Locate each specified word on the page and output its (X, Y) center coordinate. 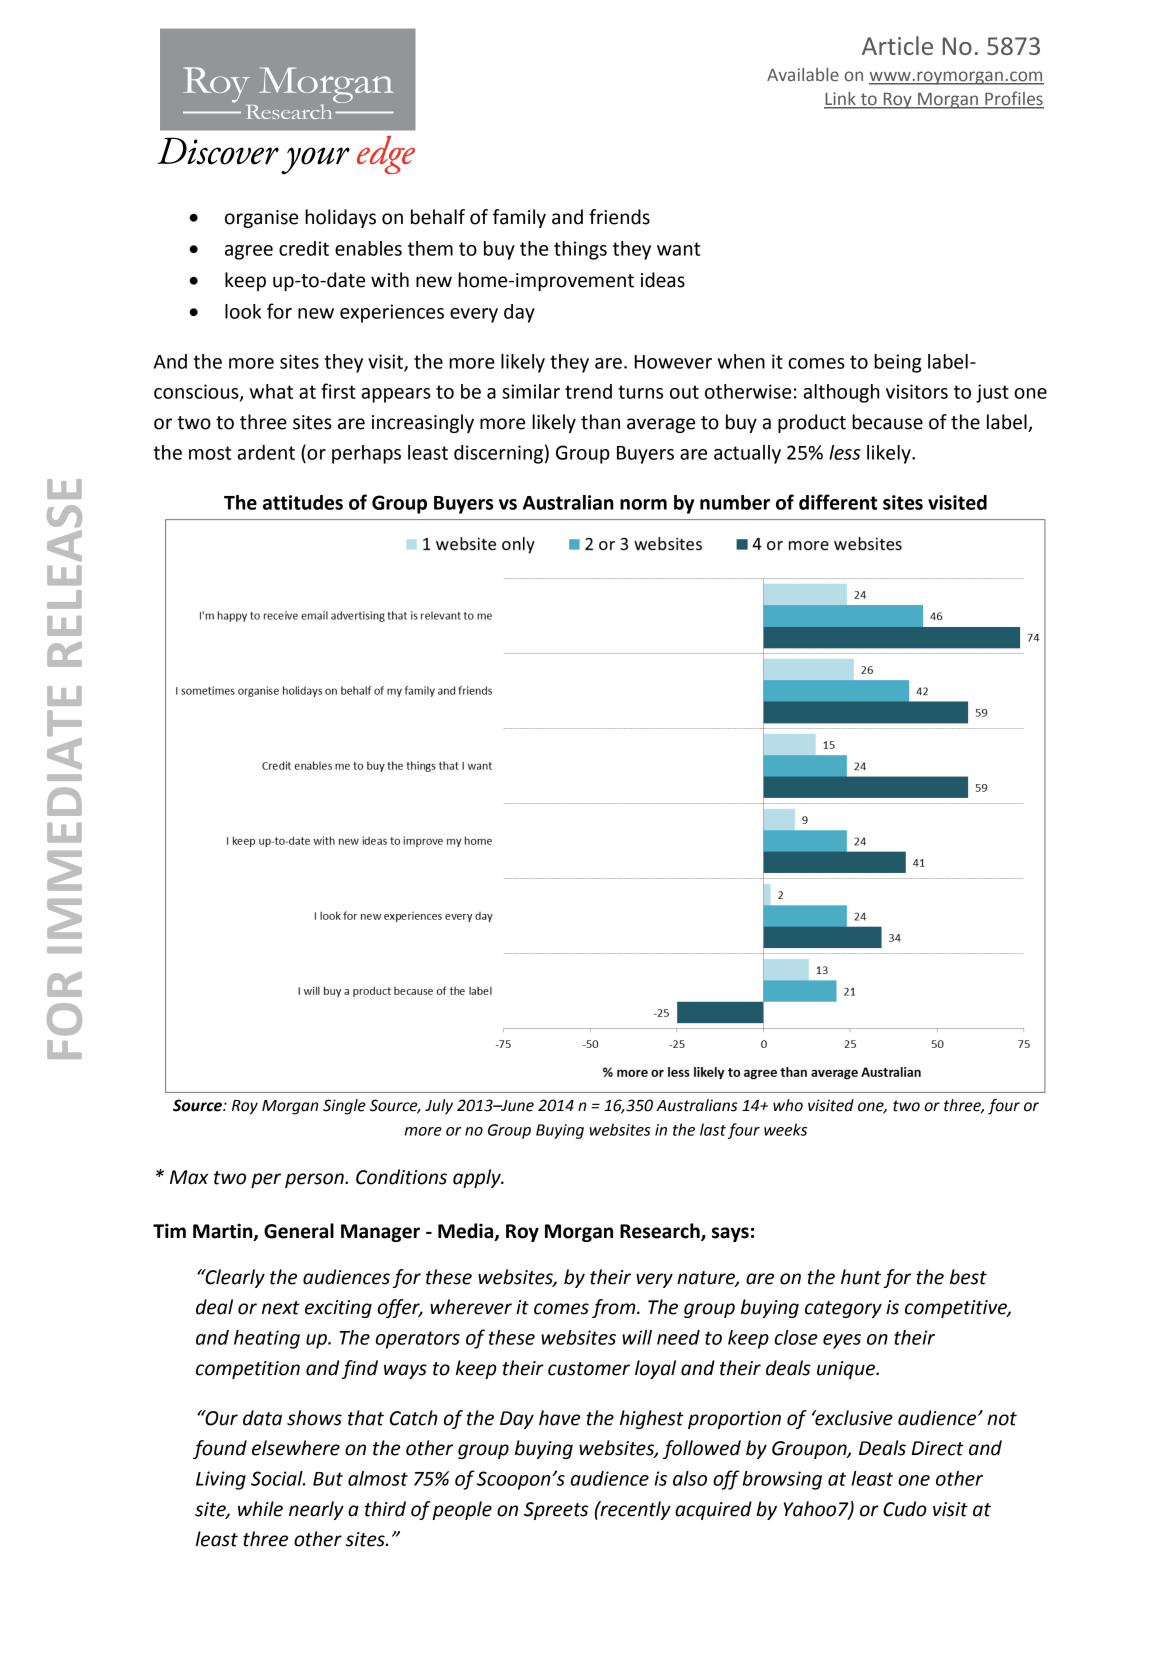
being (897, 363)
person (315, 1180)
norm (643, 504)
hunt (861, 1277)
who (788, 1105)
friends (619, 217)
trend (588, 391)
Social (278, 1478)
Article (897, 45)
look (243, 311)
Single (344, 1107)
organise (261, 219)
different (838, 502)
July (439, 1107)
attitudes (303, 502)
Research (661, 1231)
